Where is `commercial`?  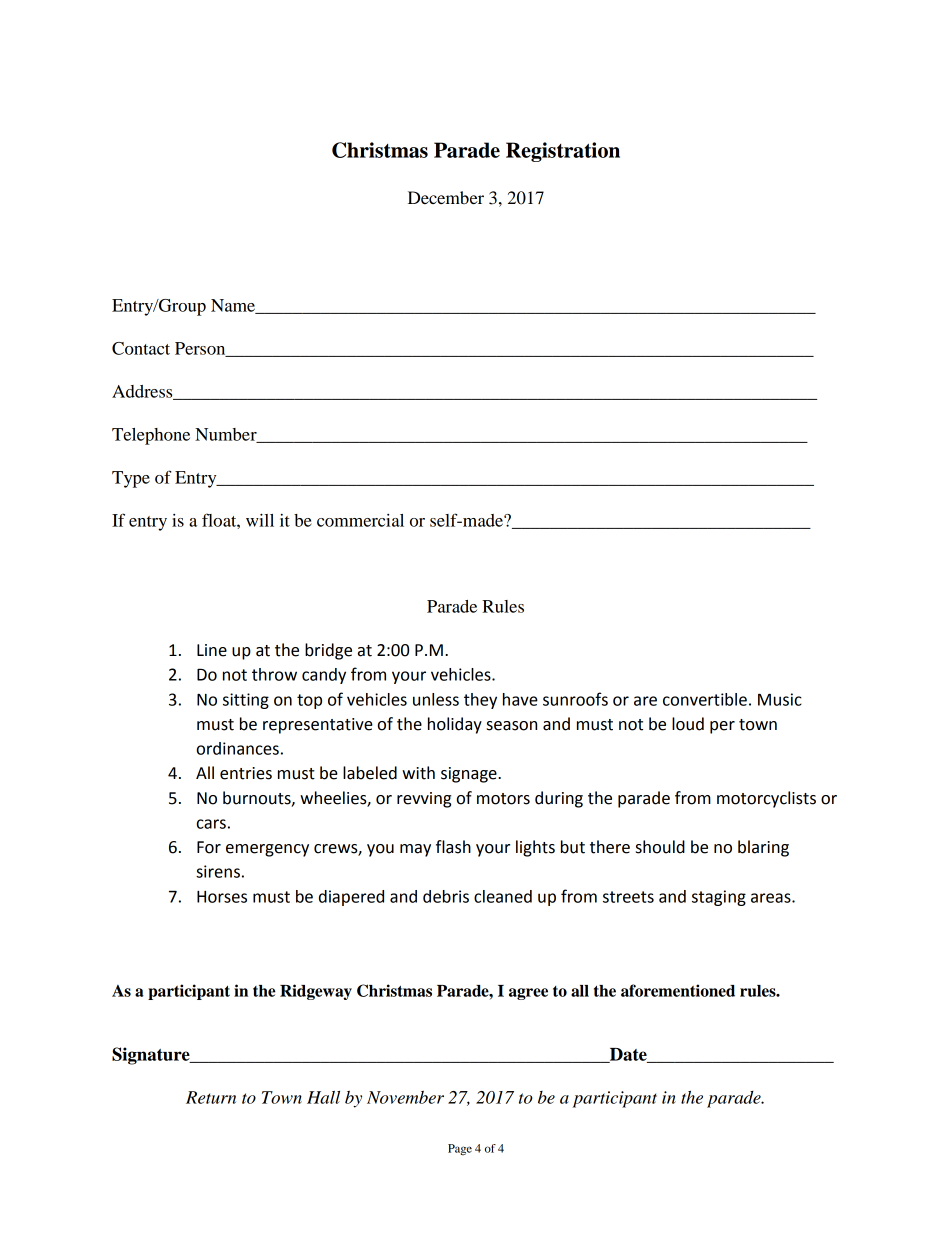
commercial is located at coordinates (360, 520).
